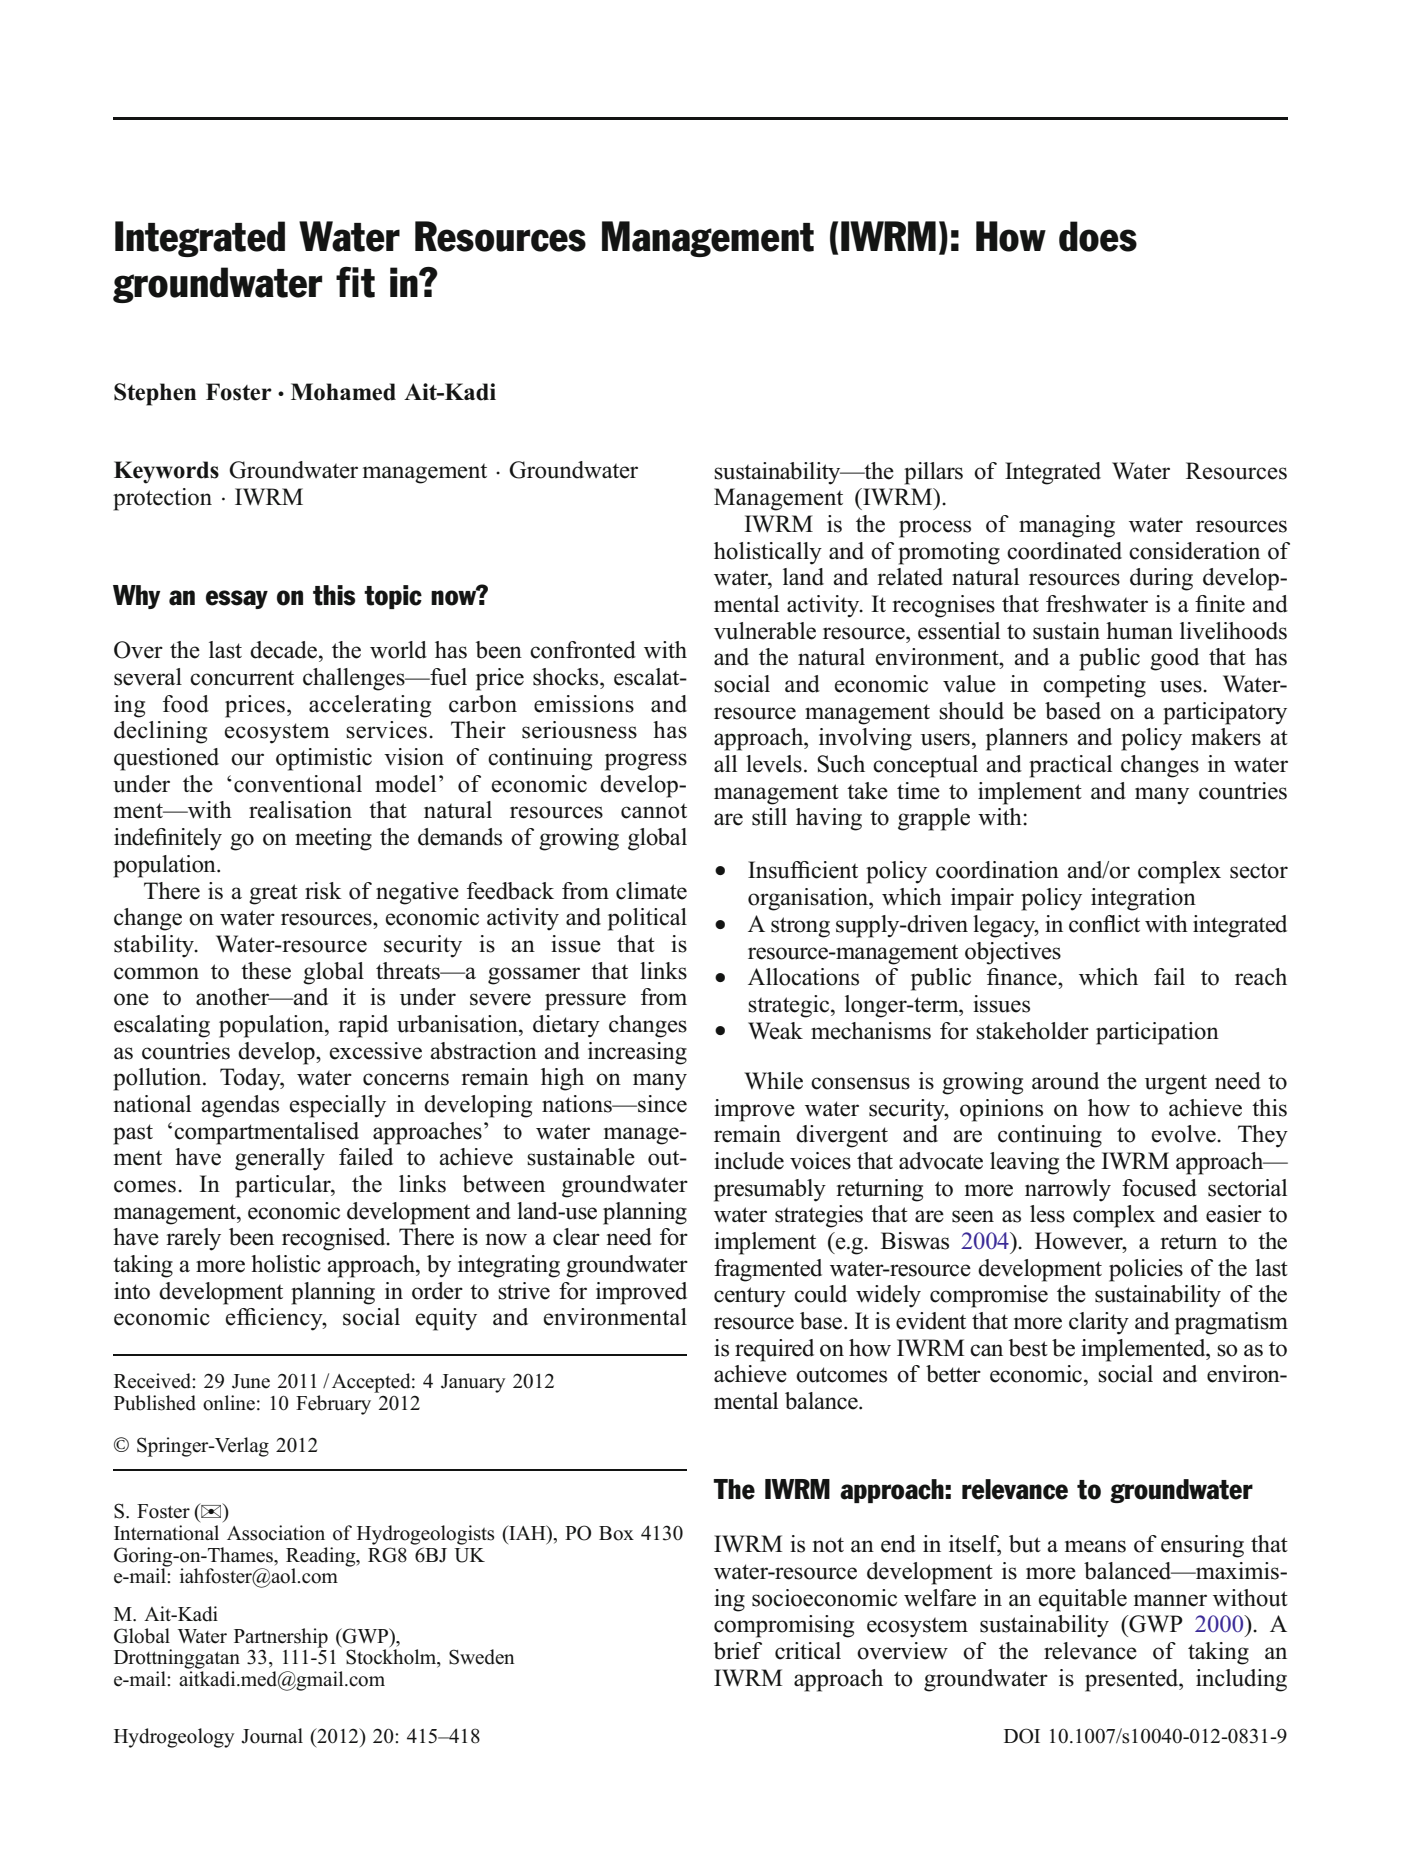 This screenshot has height=1861, width=1401. I want to click on strategic, so click(790, 1006).
